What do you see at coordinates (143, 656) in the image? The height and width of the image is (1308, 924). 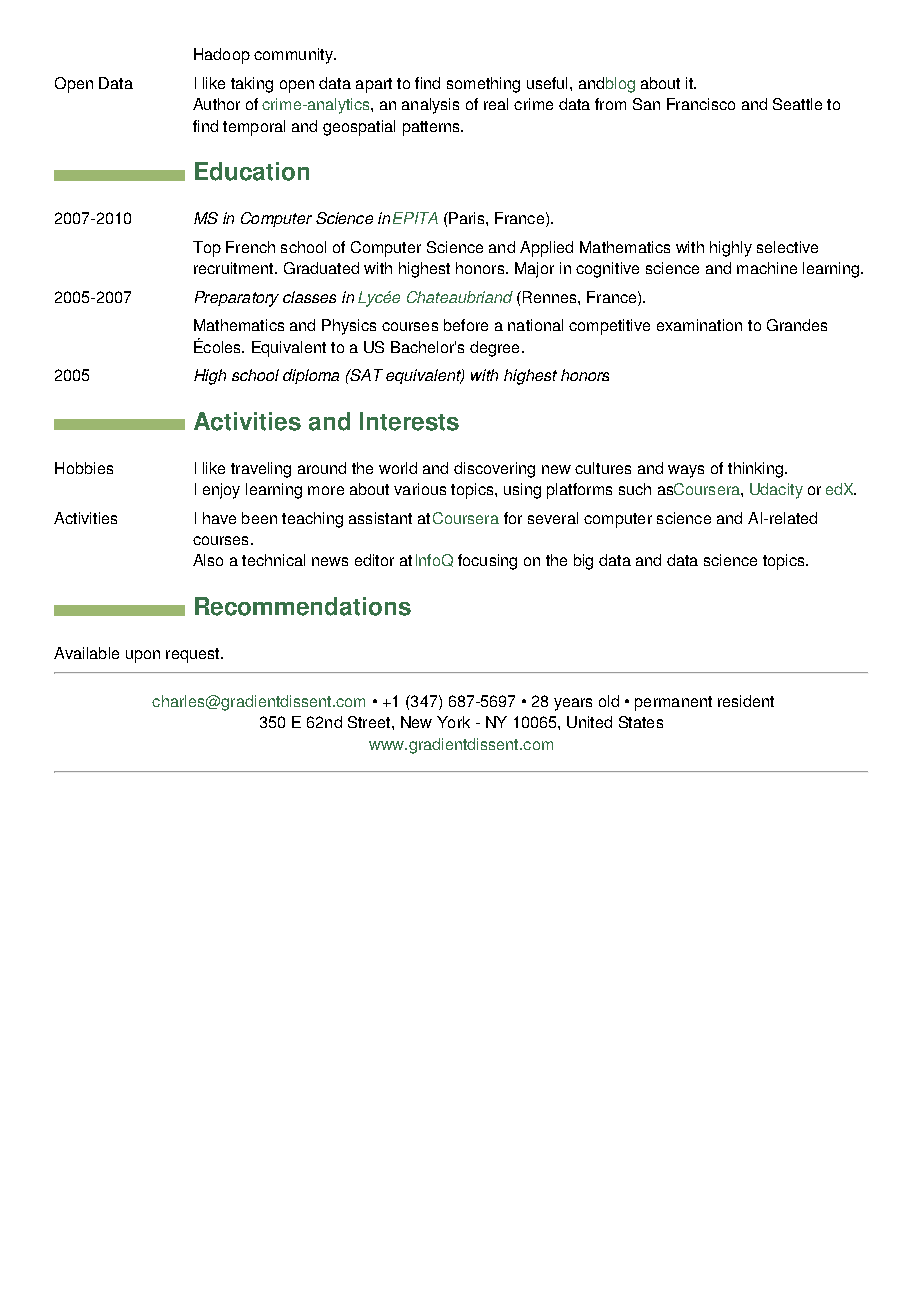 I see `upon` at bounding box center [143, 656].
